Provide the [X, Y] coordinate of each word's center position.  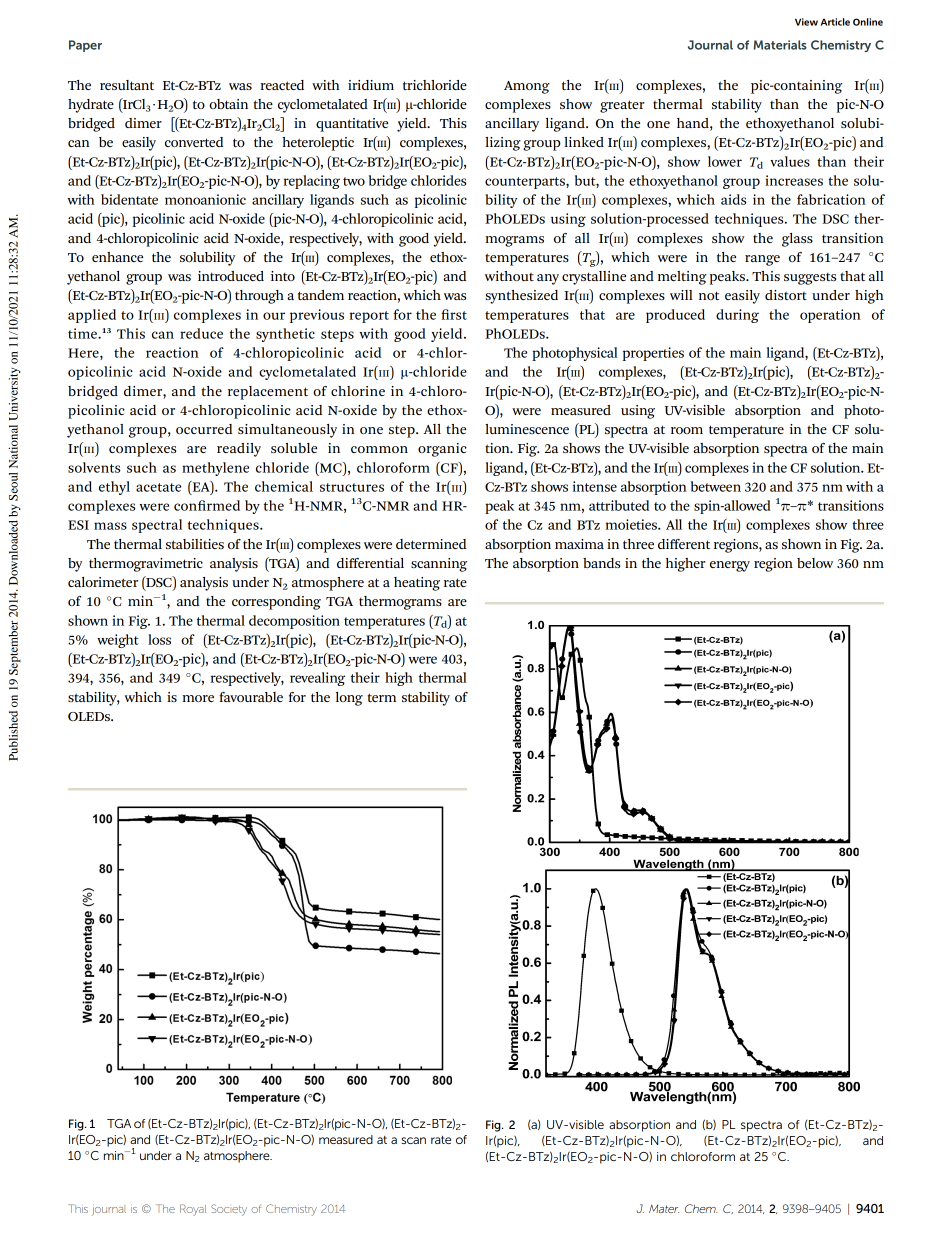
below [815, 563]
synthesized [521, 297]
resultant [127, 85]
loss [159, 639]
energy [730, 566]
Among [527, 87]
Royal [193, 1210]
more [198, 698]
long [349, 699]
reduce [201, 333]
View [806, 22]
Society [229, 1210]
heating [417, 584]
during [737, 316]
